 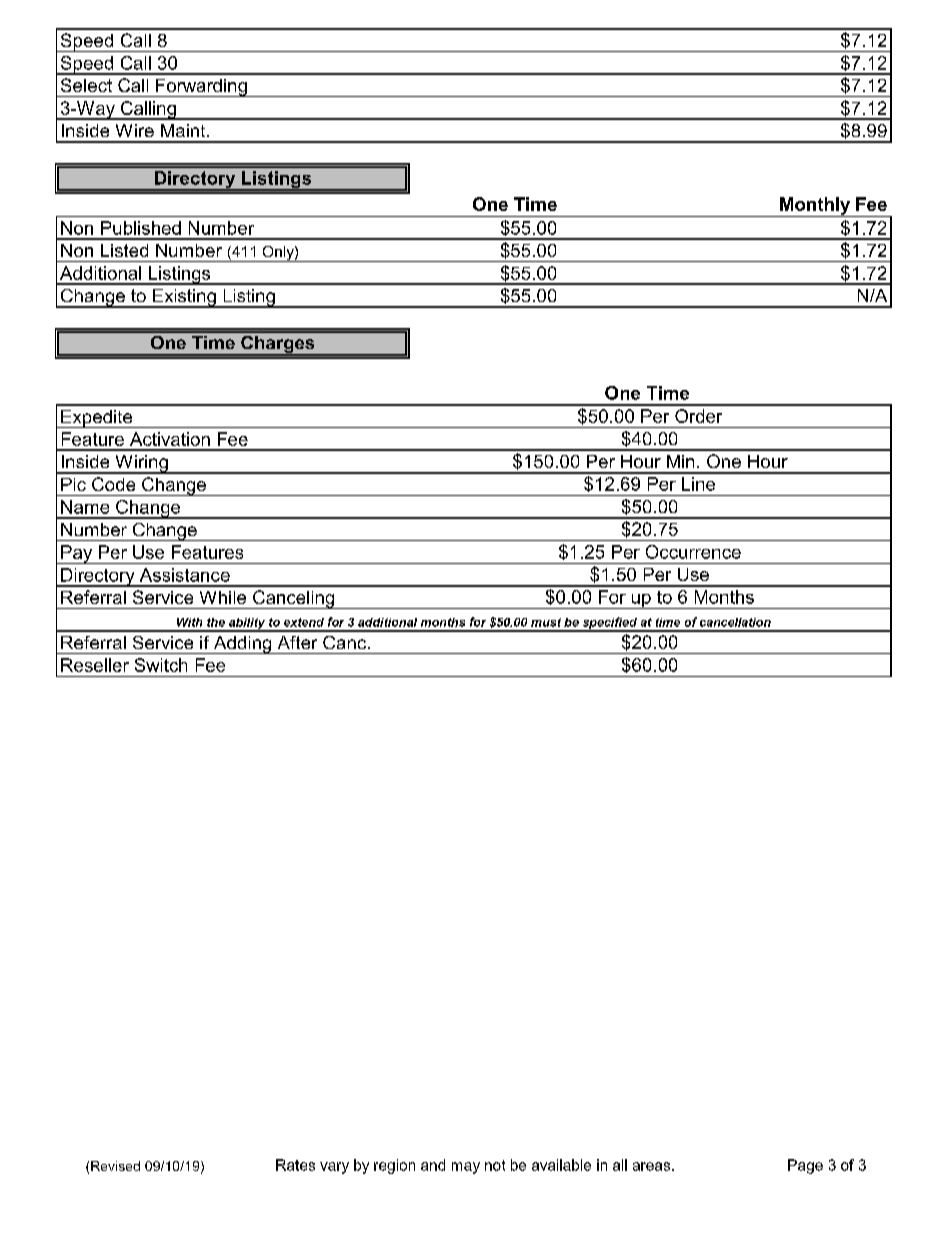 What do you see at coordinates (433, 1165) in the screenshot?
I see `and` at bounding box center [433, 1165].
